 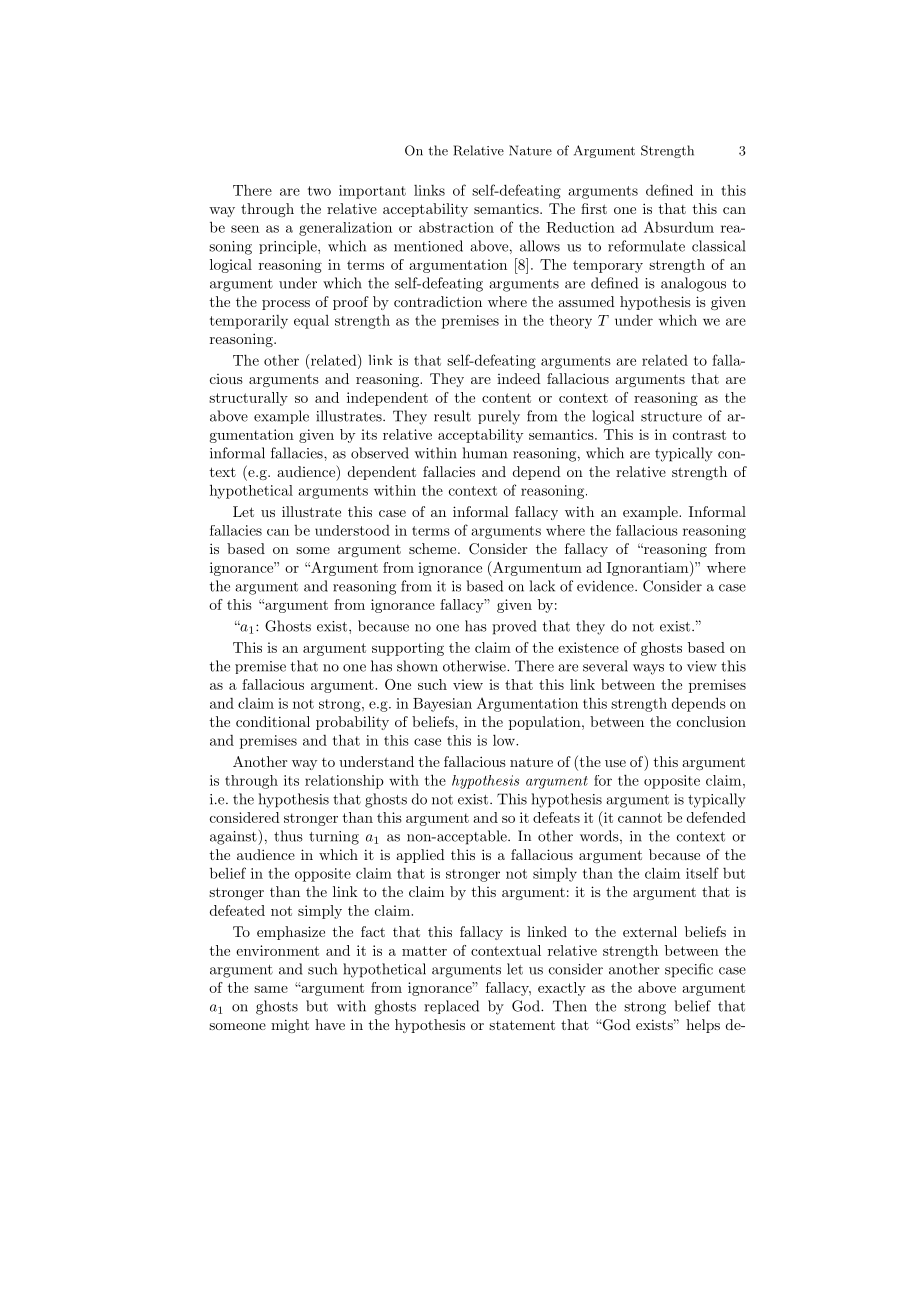 I want to click on Absurdum, so click(x=679, y=227).
